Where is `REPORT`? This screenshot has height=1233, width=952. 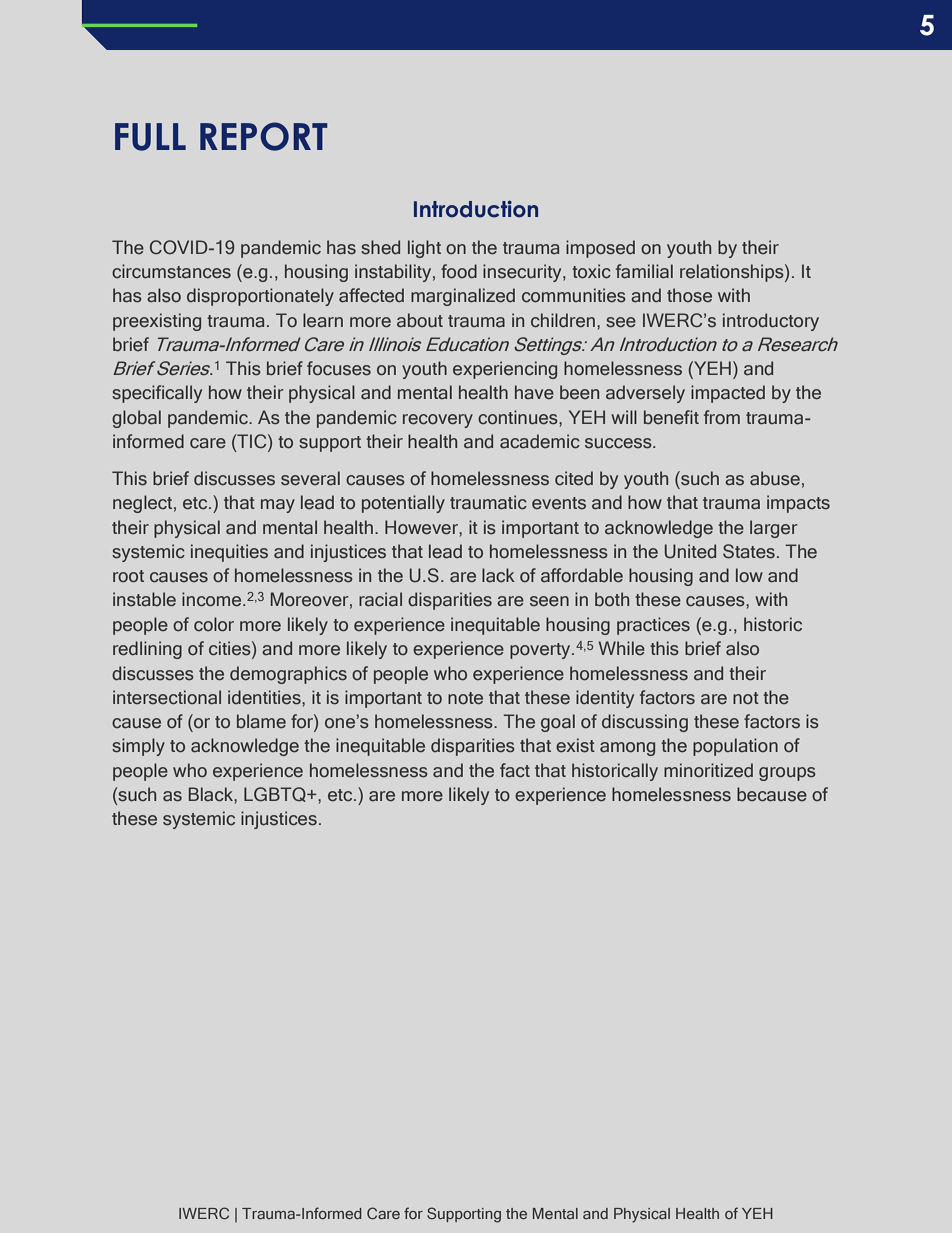 REPORT is located at coordinates (264, 136).
